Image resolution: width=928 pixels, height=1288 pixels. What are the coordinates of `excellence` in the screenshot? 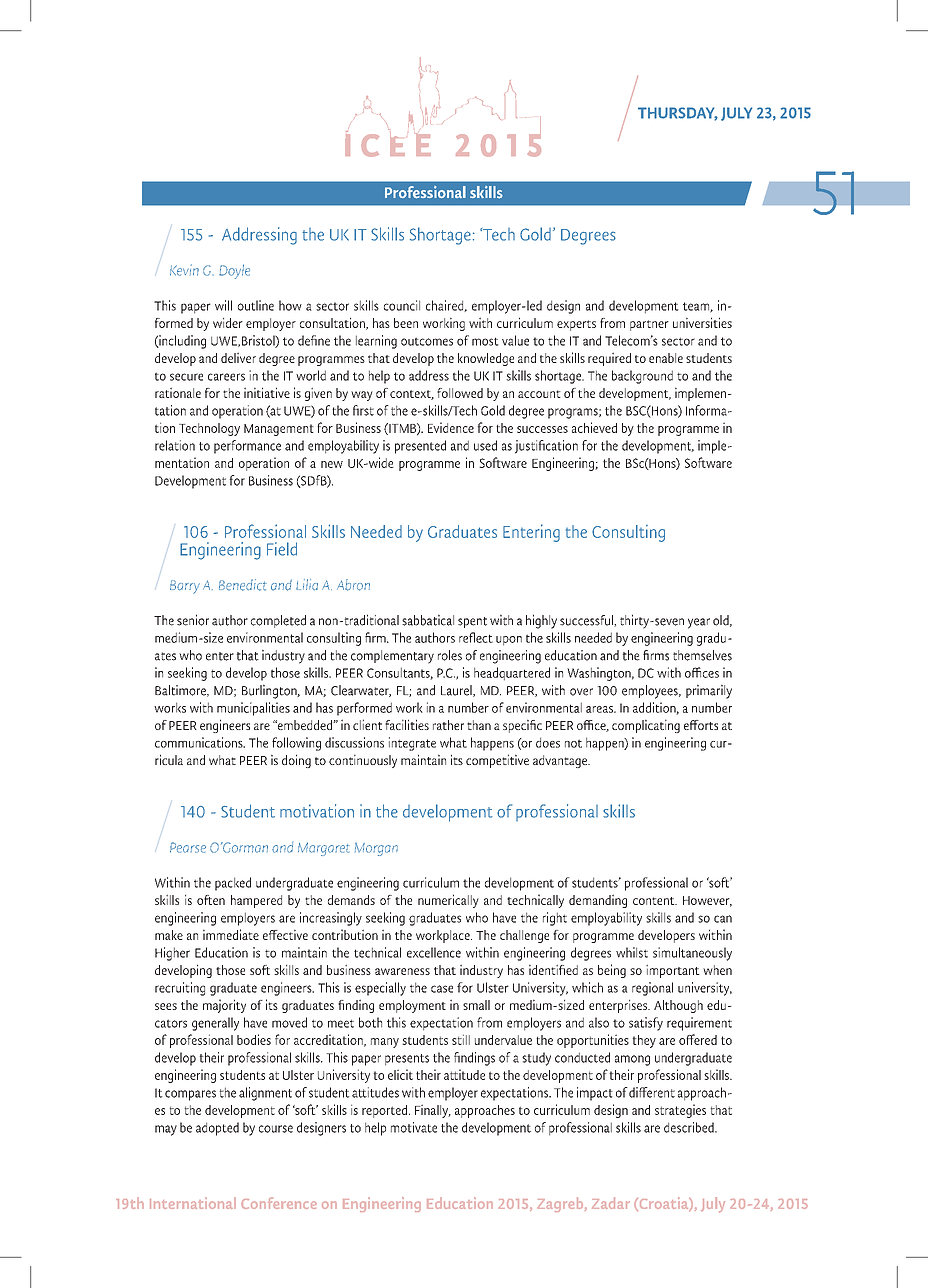 It's located at (434, 952).
